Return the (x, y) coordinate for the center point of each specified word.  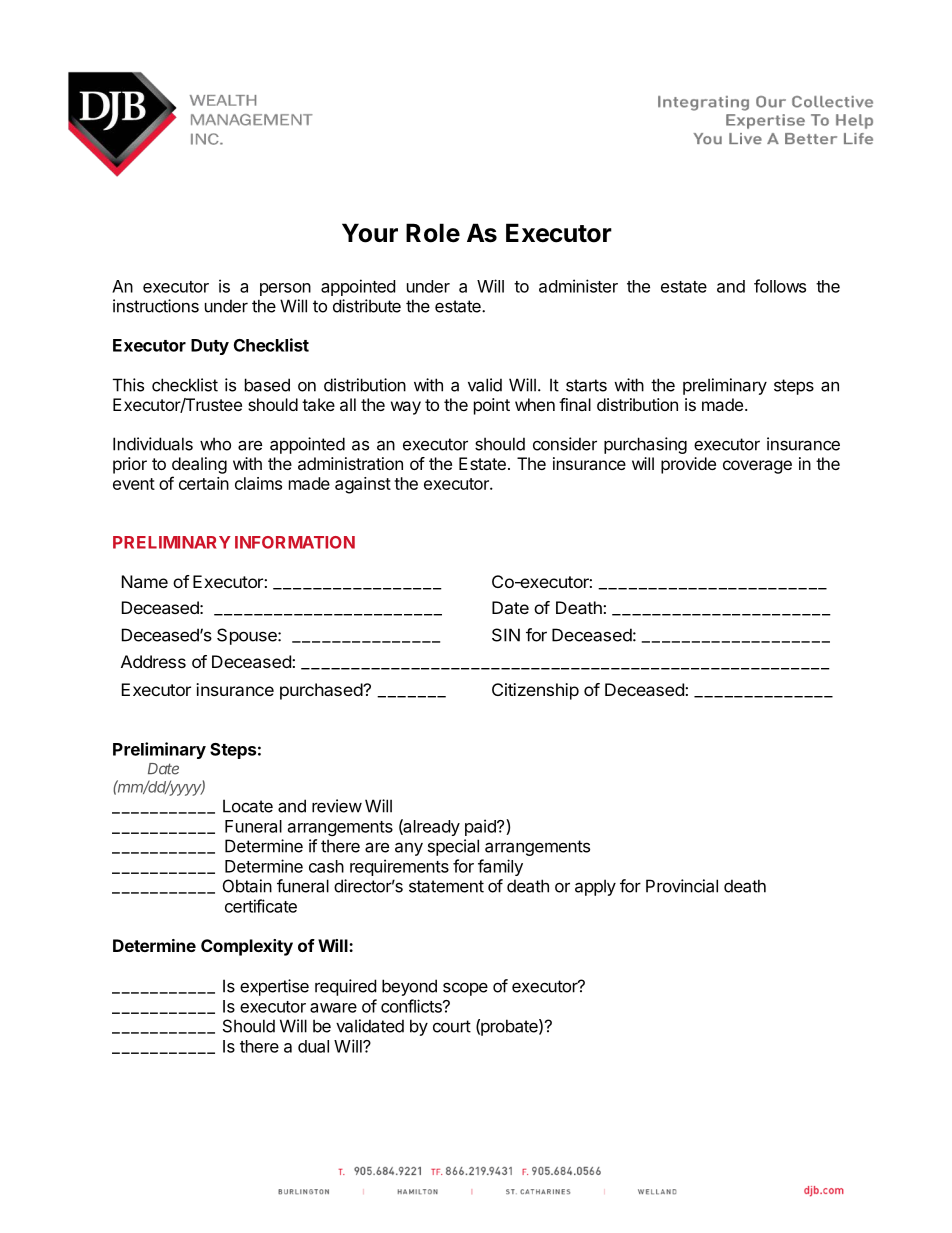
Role (433, 233)
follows (780, 286)
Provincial (682, 886)
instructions (156, 306)
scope (465, 989)
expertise (274, 987)
